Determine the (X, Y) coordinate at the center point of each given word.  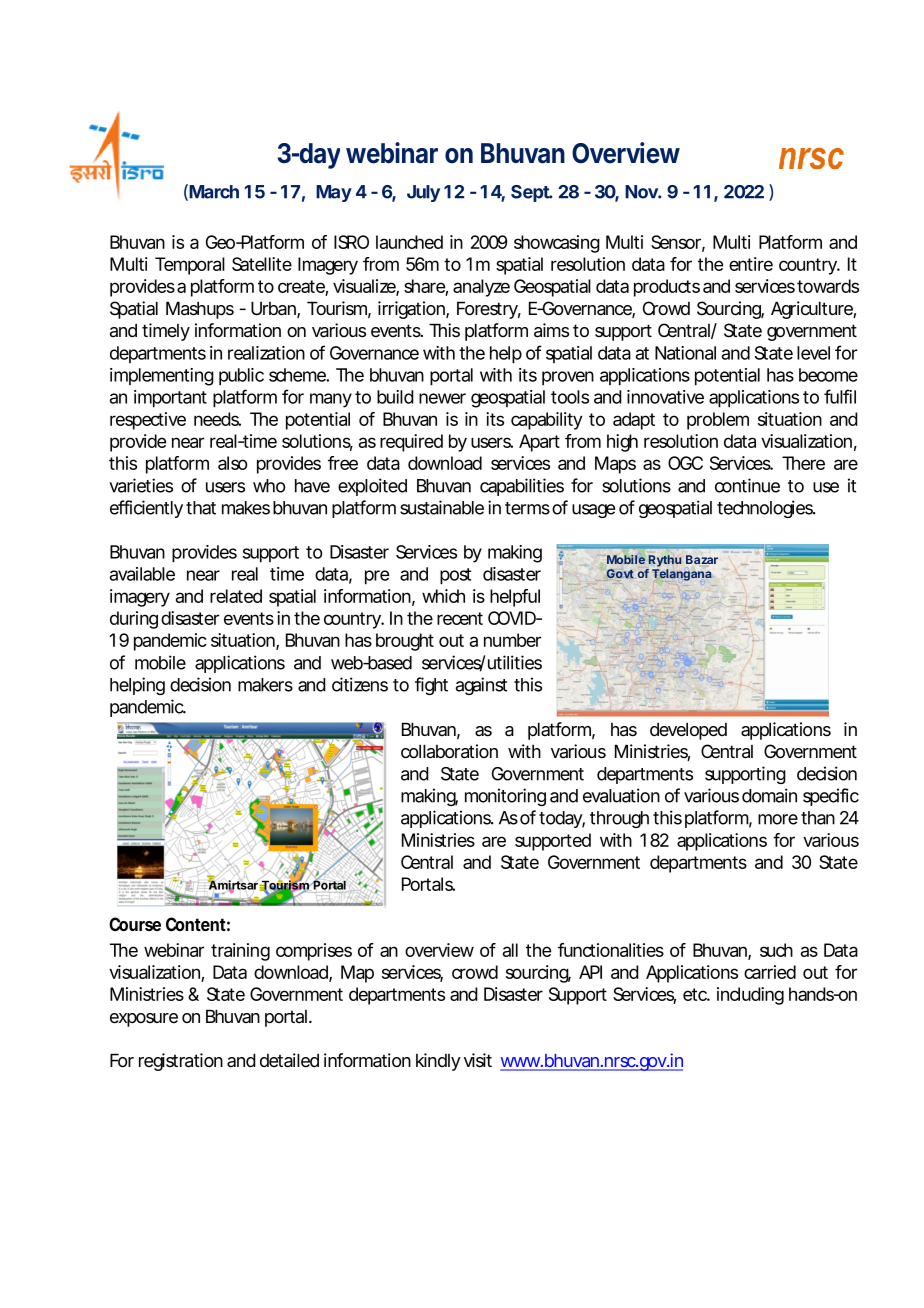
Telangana (682, 575)
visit (478, 1060)
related (236, 596)
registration (181, 1062)
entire (751, 264)
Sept (531, 193)
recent (460, 618)
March (214, 192)
